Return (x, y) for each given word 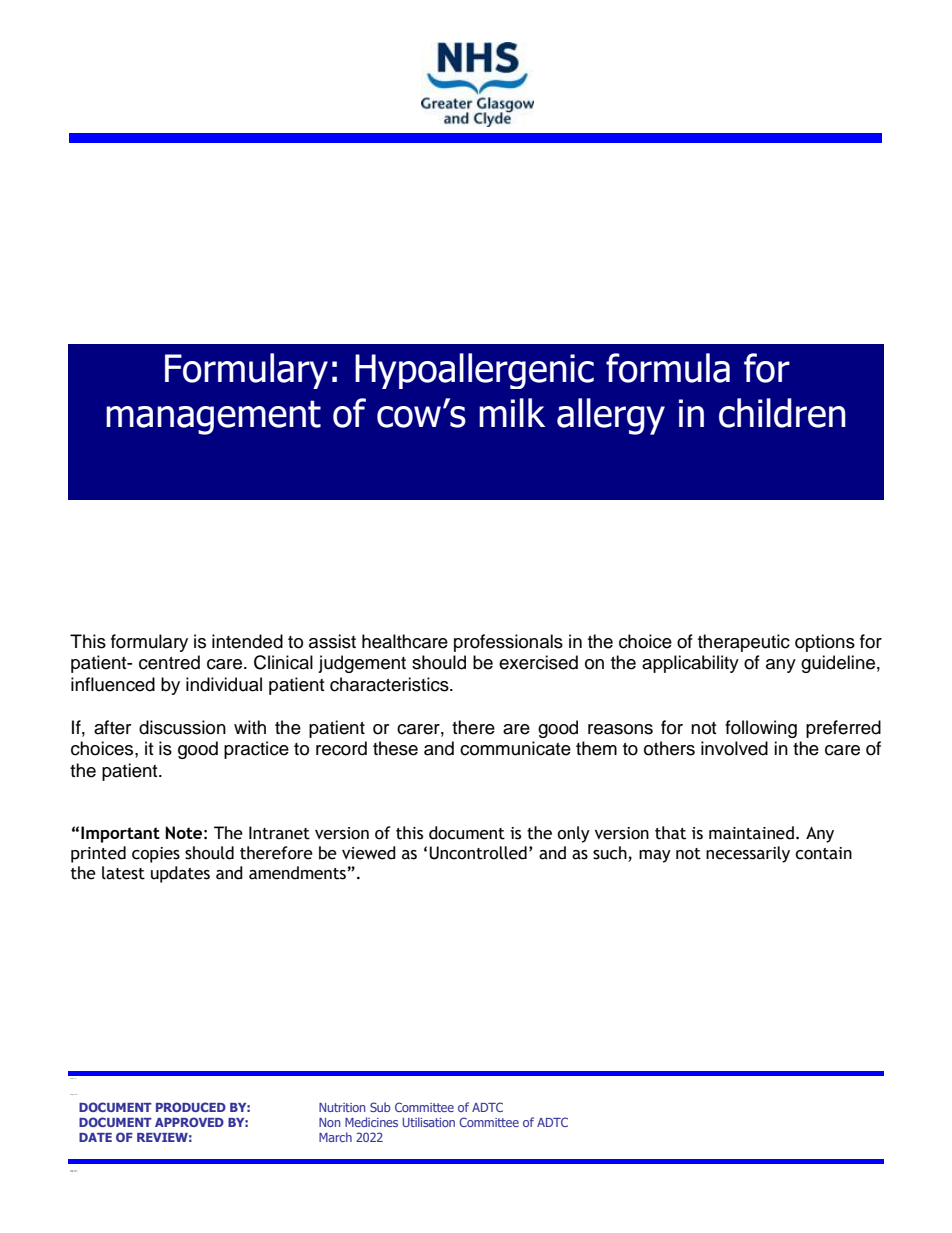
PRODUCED (191, 1107)
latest (123, 873)
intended (247, 641)
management (213, 417)
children (782, 413)
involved (734, 748)
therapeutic (744, 643)
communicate (515, 748)
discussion (182, 727)
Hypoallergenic (474, 371)
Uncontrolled (478, 853)
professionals (508, 643)
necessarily (748, 854)
